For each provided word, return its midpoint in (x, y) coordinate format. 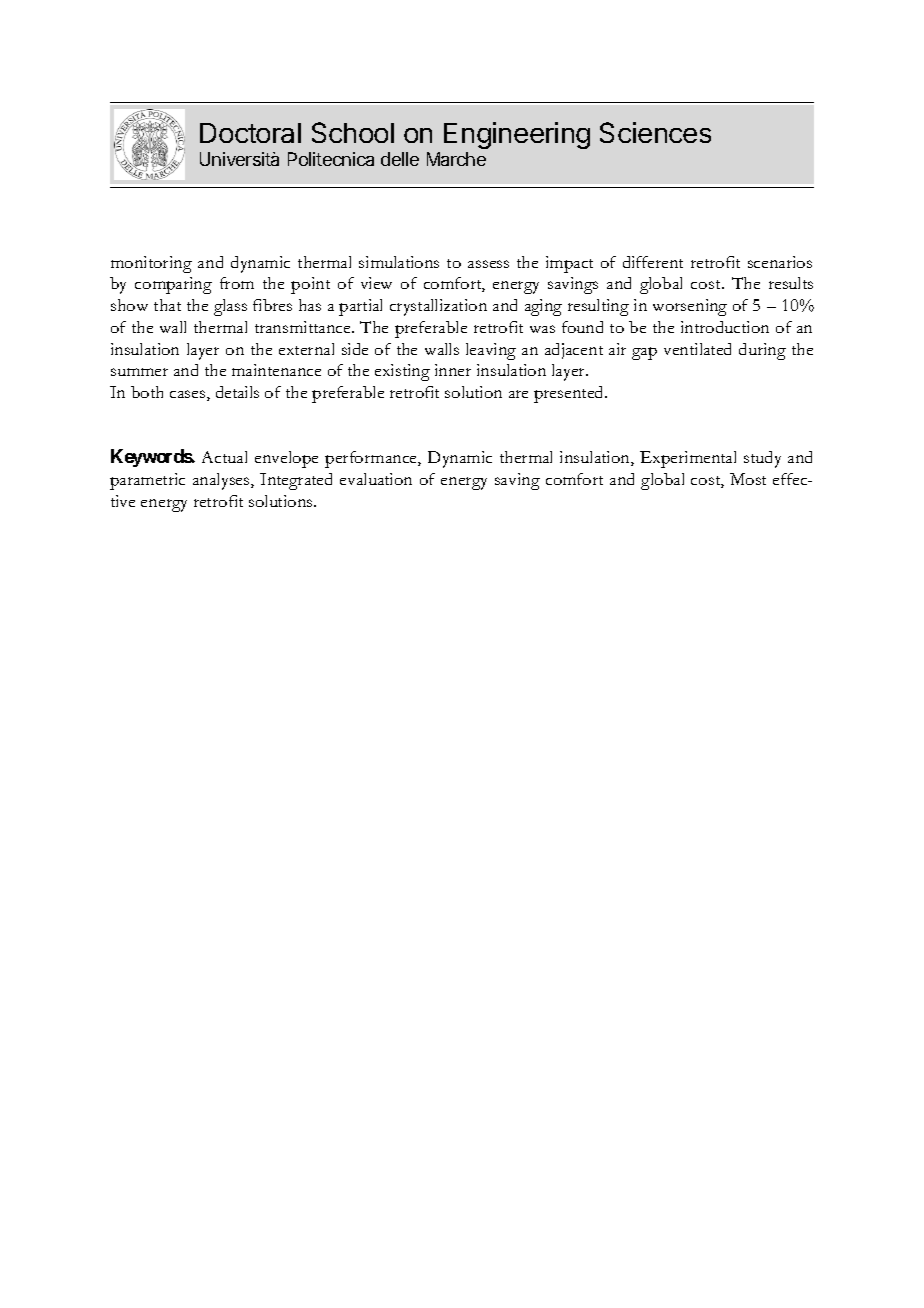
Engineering (517, 135)
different (653, 262)
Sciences (655, 132)
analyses (222, 481)
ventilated (697, 349)
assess (488, 264)
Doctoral (250, 133)
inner (453, 370)
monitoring (151, 264)
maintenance (276, 370)
